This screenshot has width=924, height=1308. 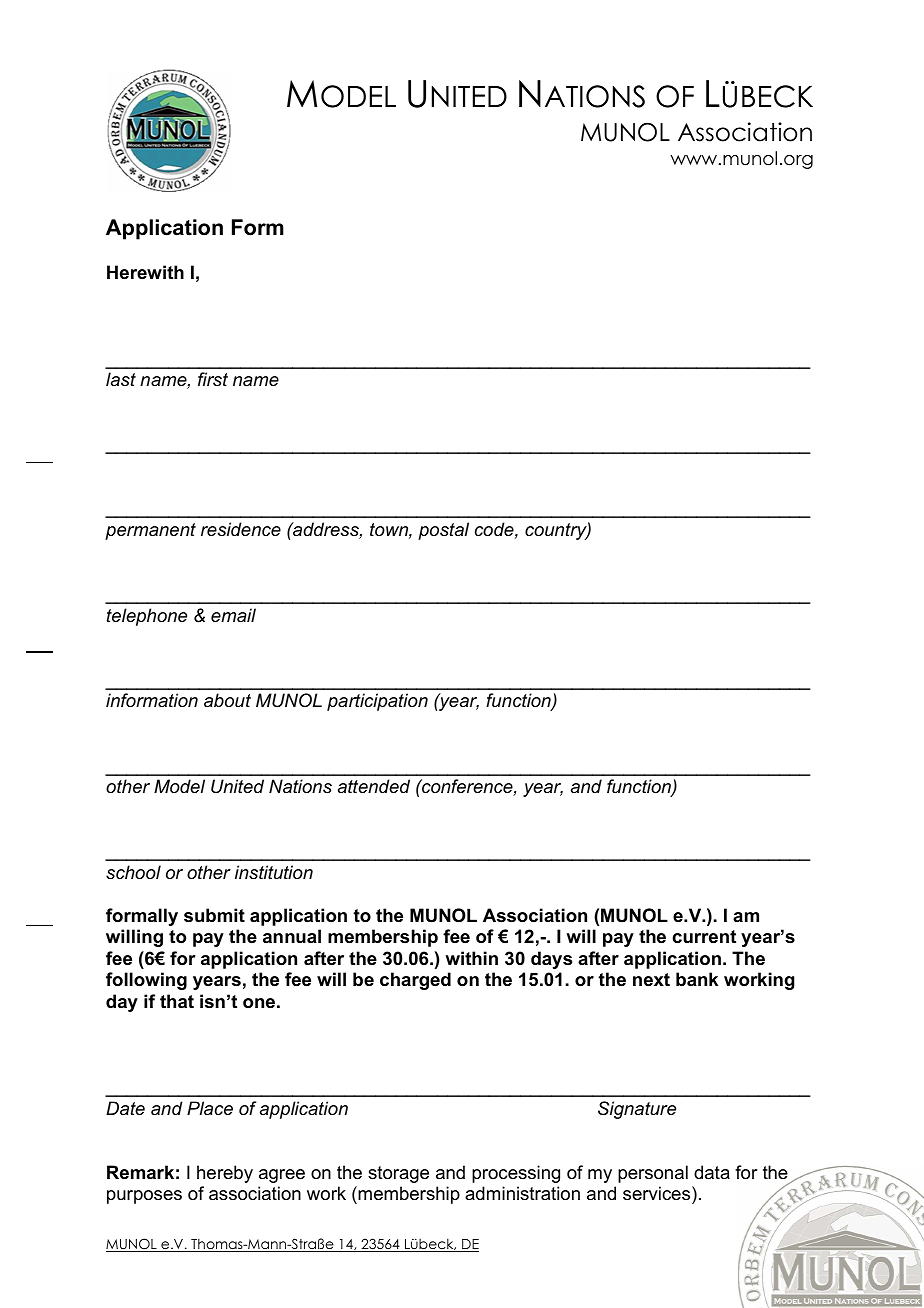 What do you see at coordinates (225, 1174) in the screenshot?
I see `hereby` at bounding box center [225, 1174].
